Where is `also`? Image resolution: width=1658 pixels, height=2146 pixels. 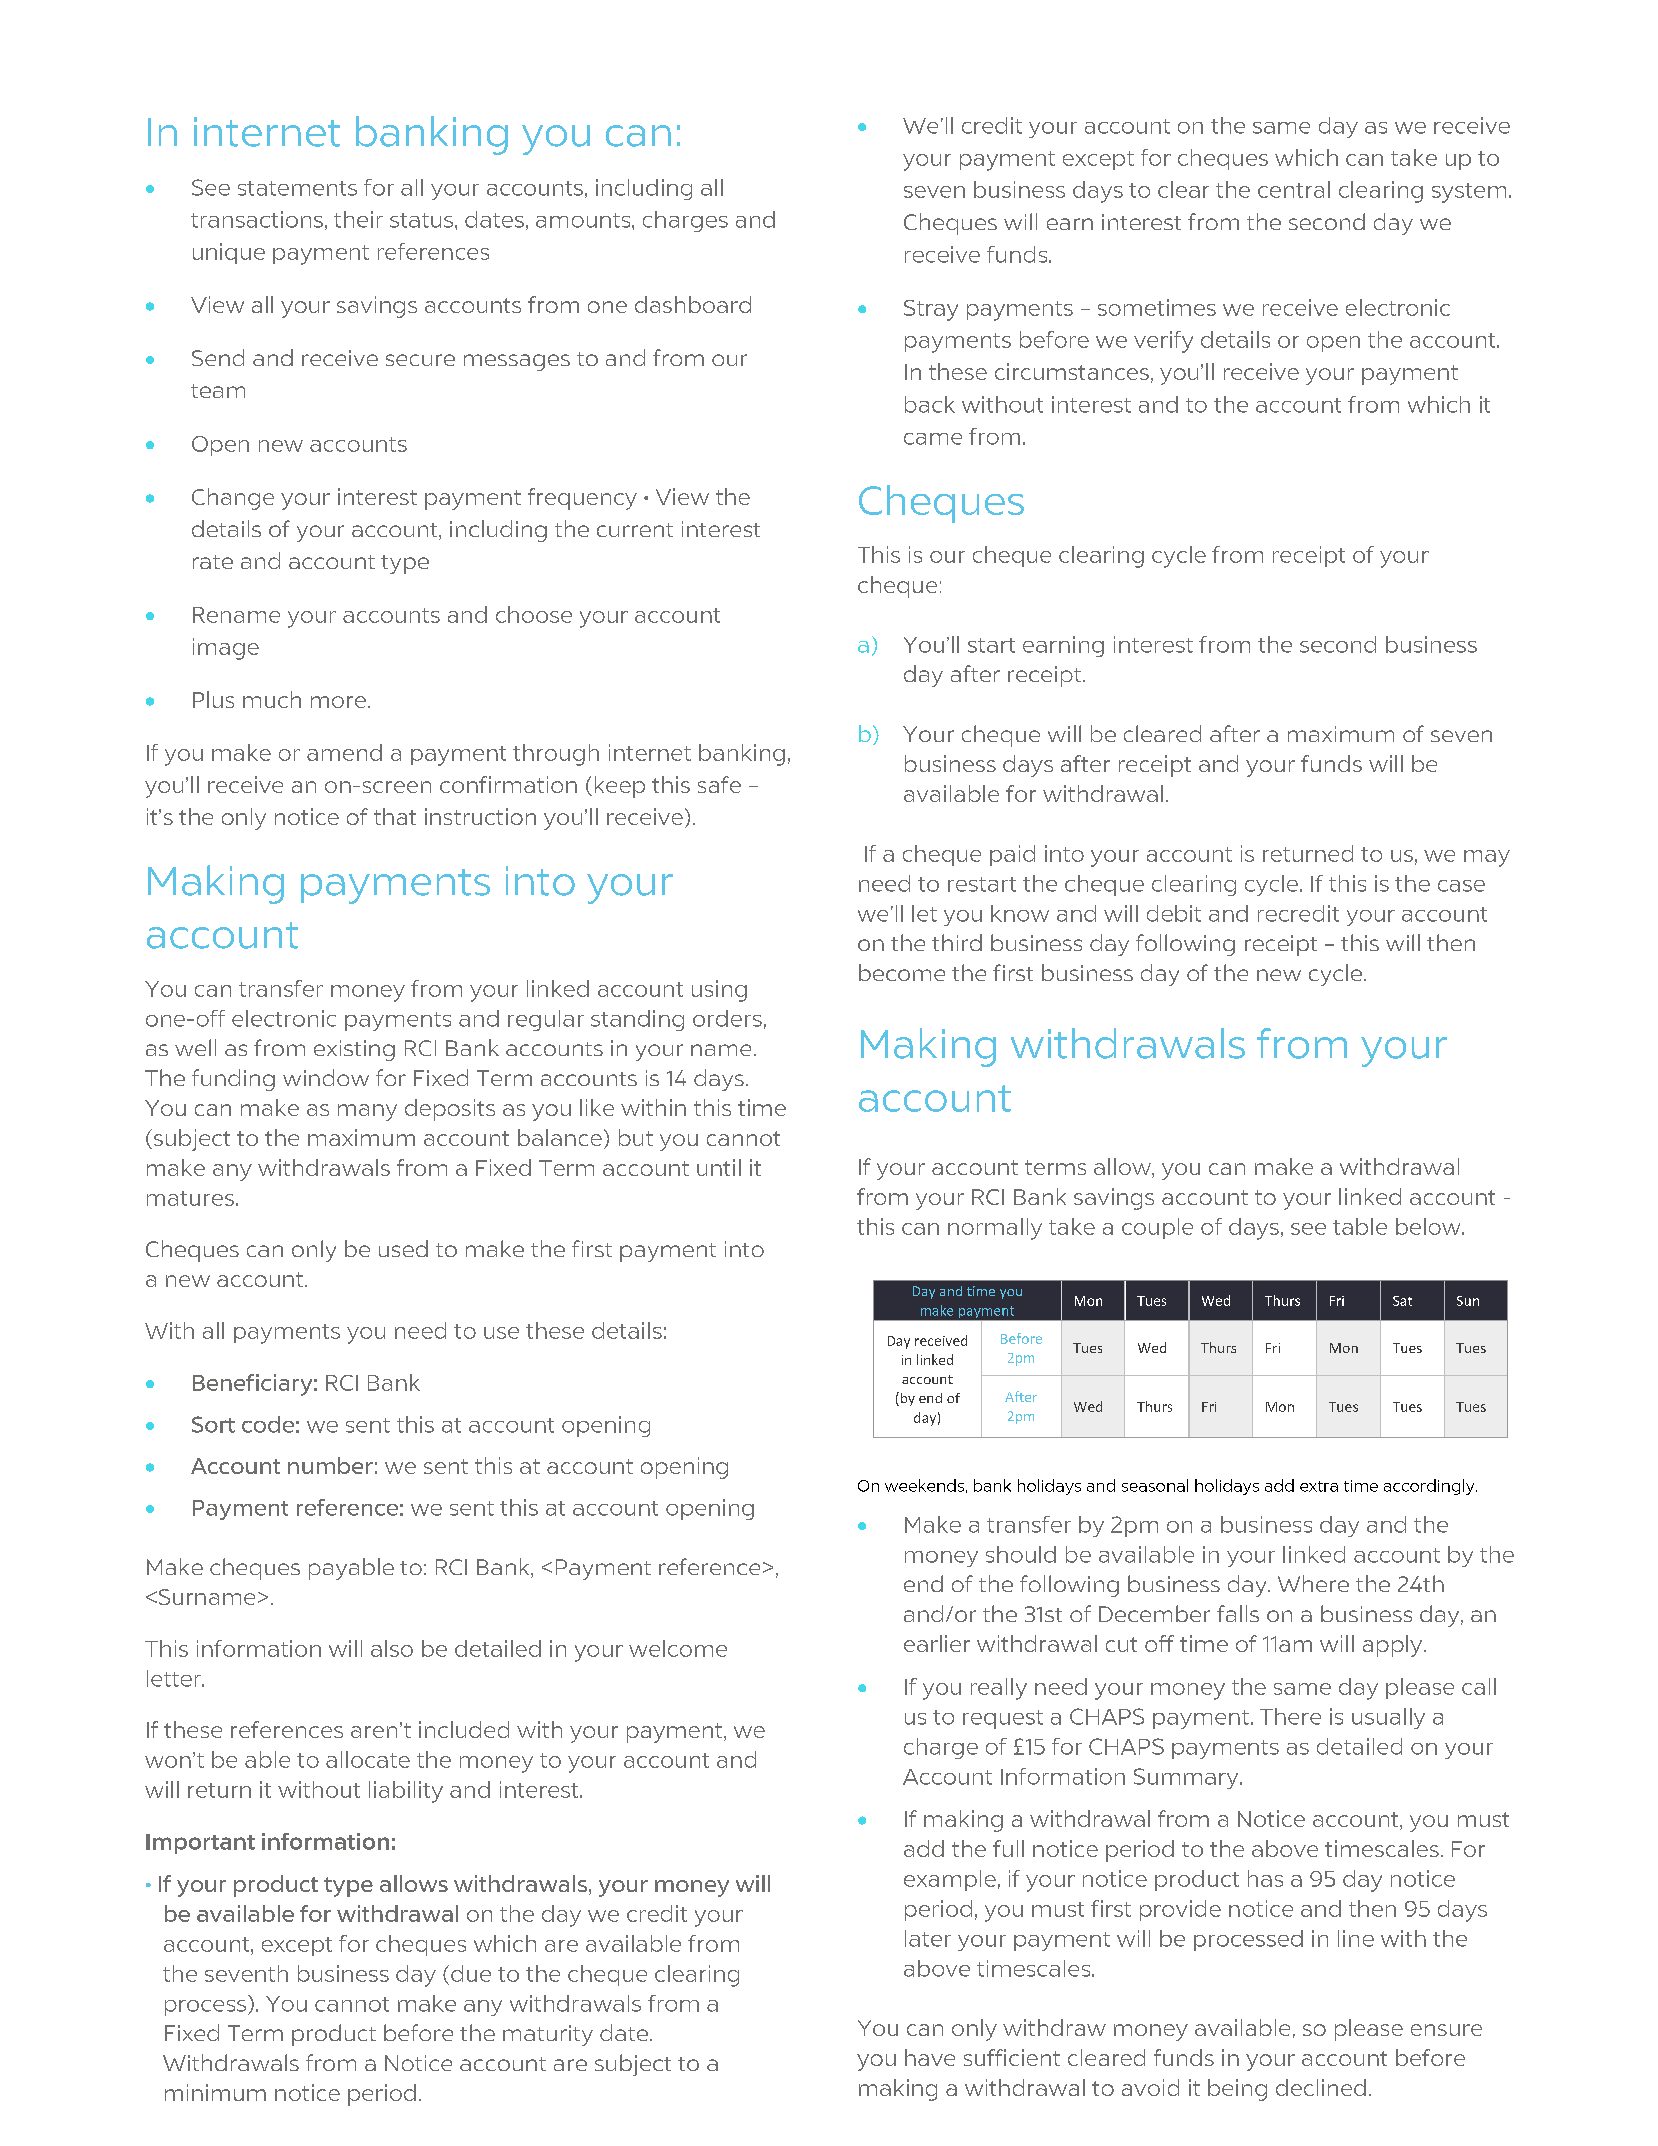 also is located at coordinates (392, 1648).
